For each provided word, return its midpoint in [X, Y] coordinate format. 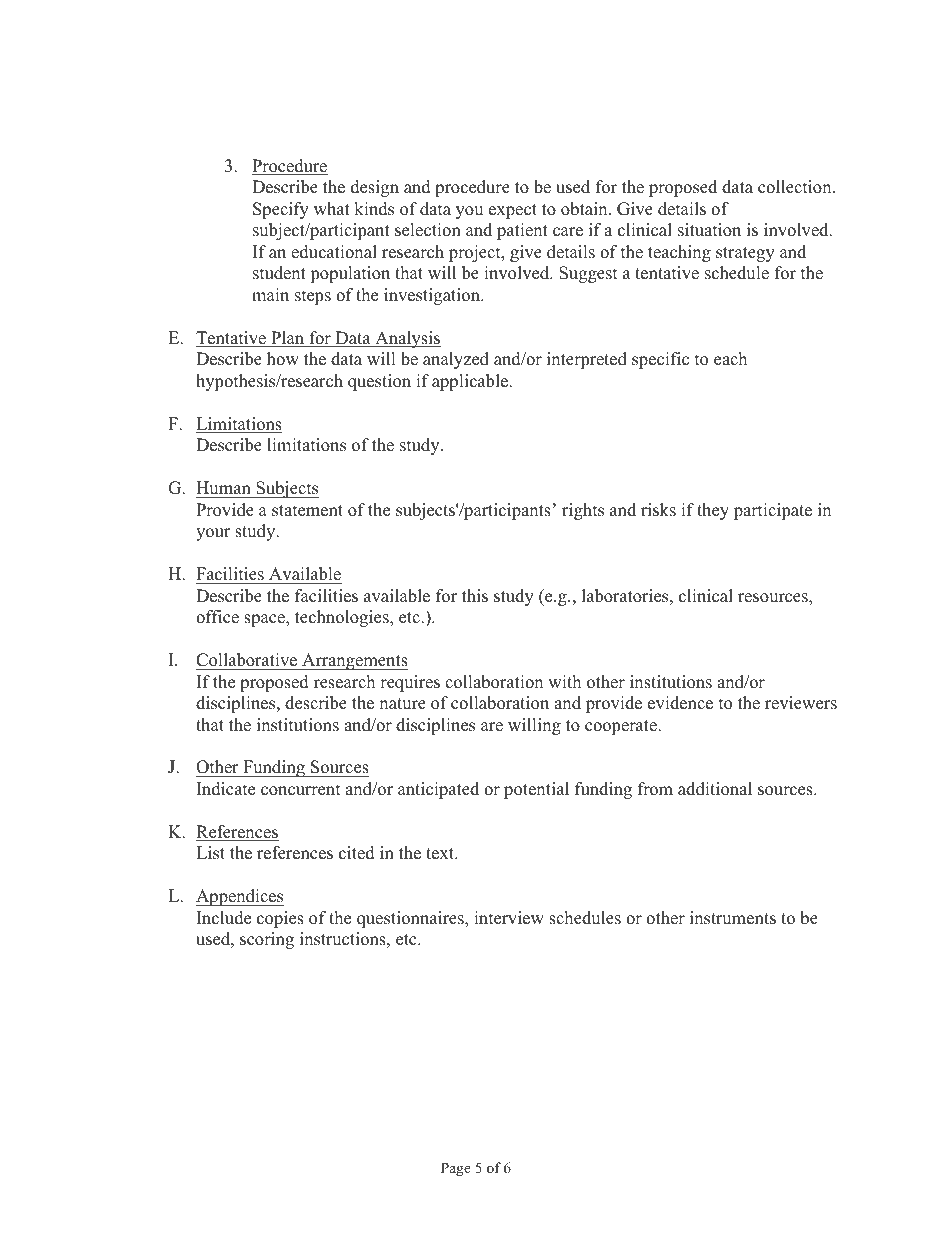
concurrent [301, 790]
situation [709, 230]
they [713, 511]
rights [583, 511]
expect [513, 211]
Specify [281, 210]
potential [536, 790]
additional [715, 789]
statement [307, 511]
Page [456, 1169]
